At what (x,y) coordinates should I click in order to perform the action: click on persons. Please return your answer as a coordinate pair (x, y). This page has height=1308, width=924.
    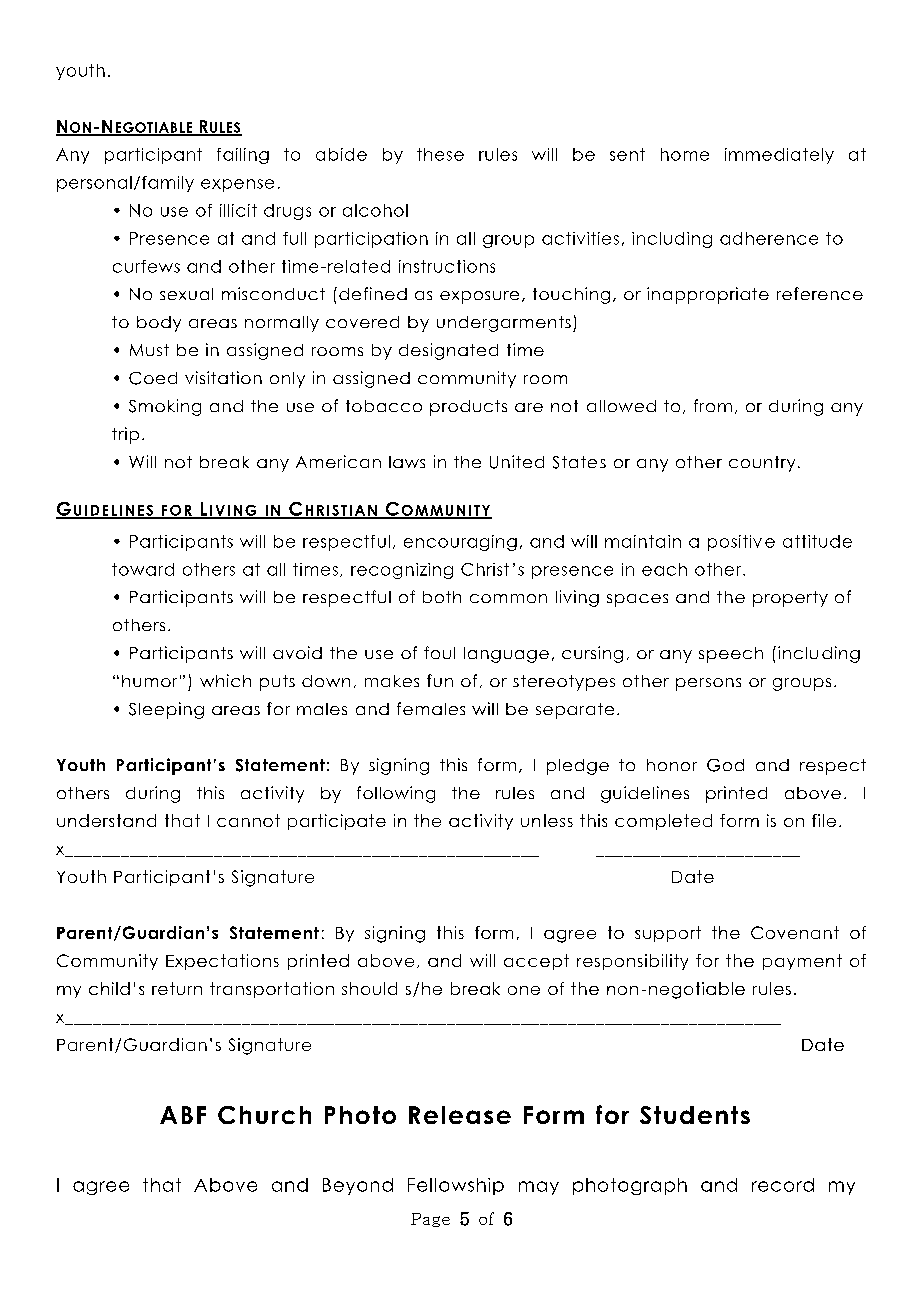
    Looking at the image, I should click on (708, 684).
